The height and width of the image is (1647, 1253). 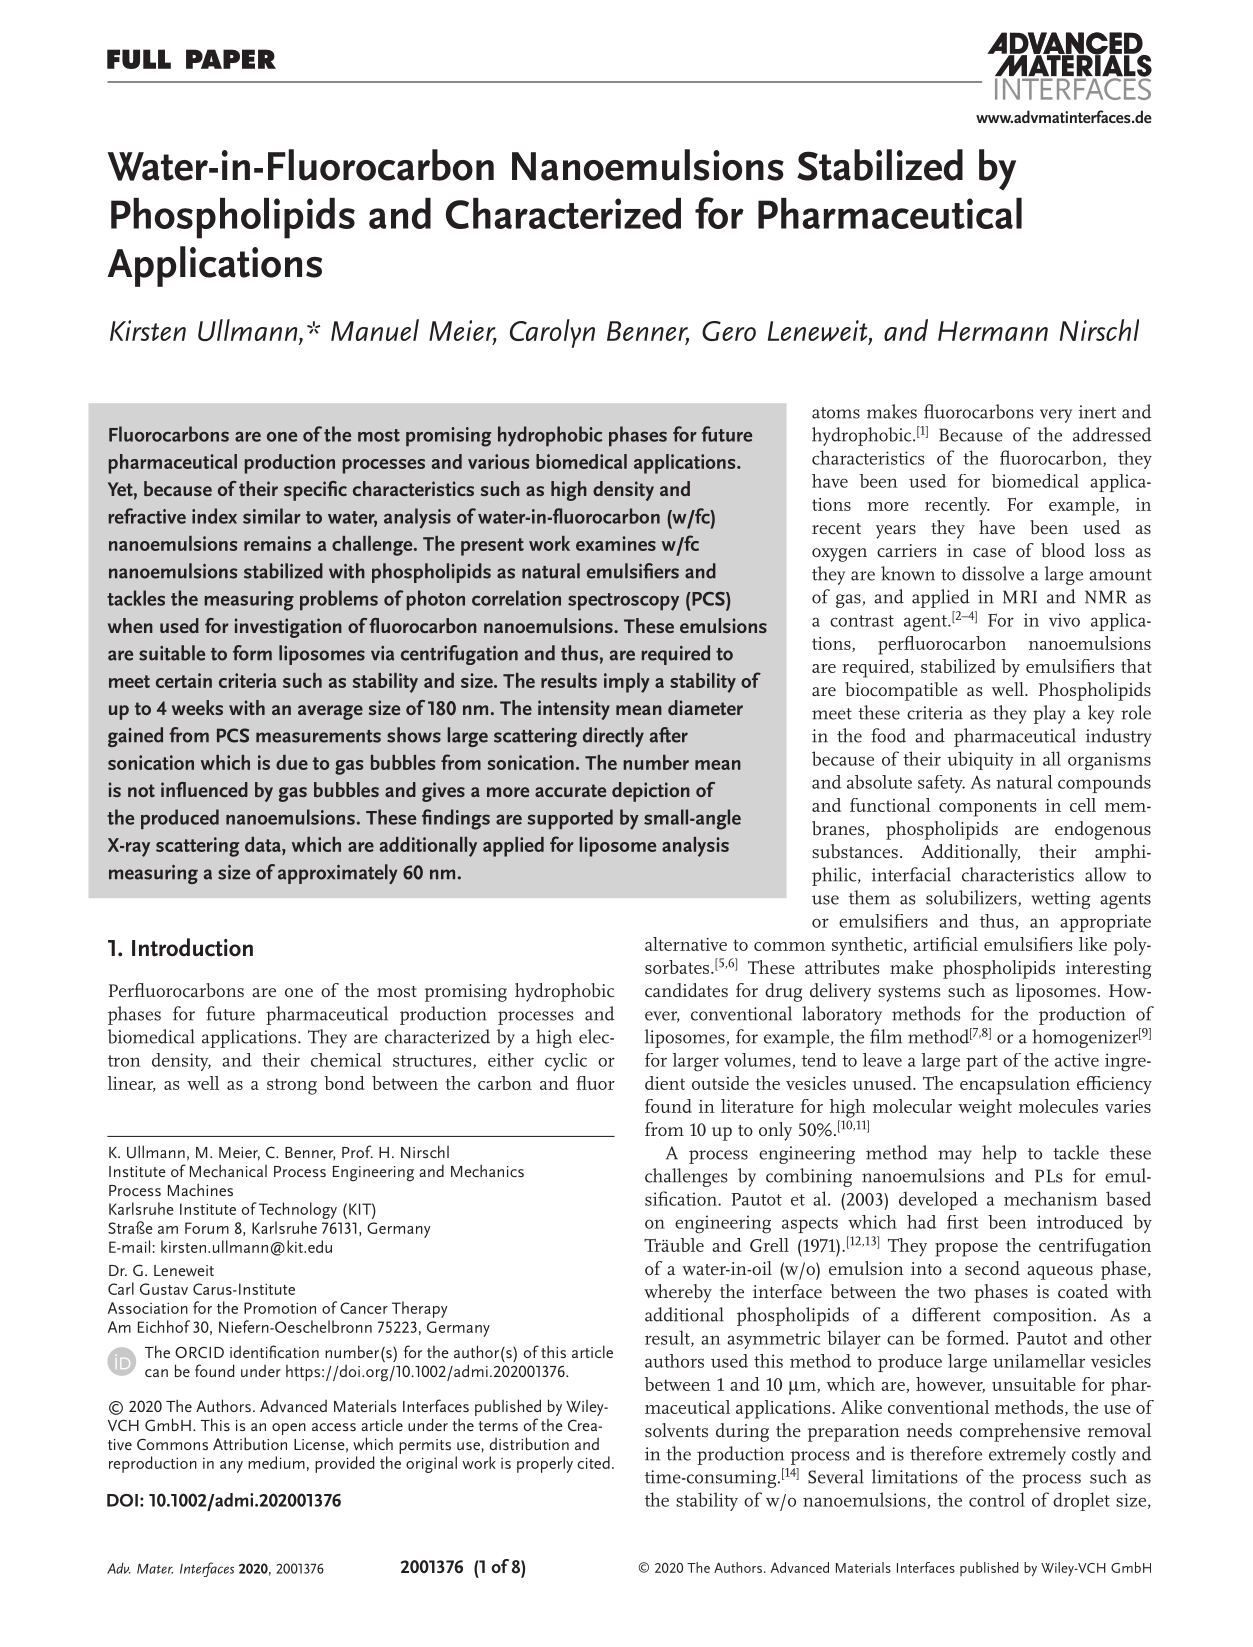 What do you see at coordinates (552, 333) in the image?
I see `Carolyn` at bounding box center [552, 333].
